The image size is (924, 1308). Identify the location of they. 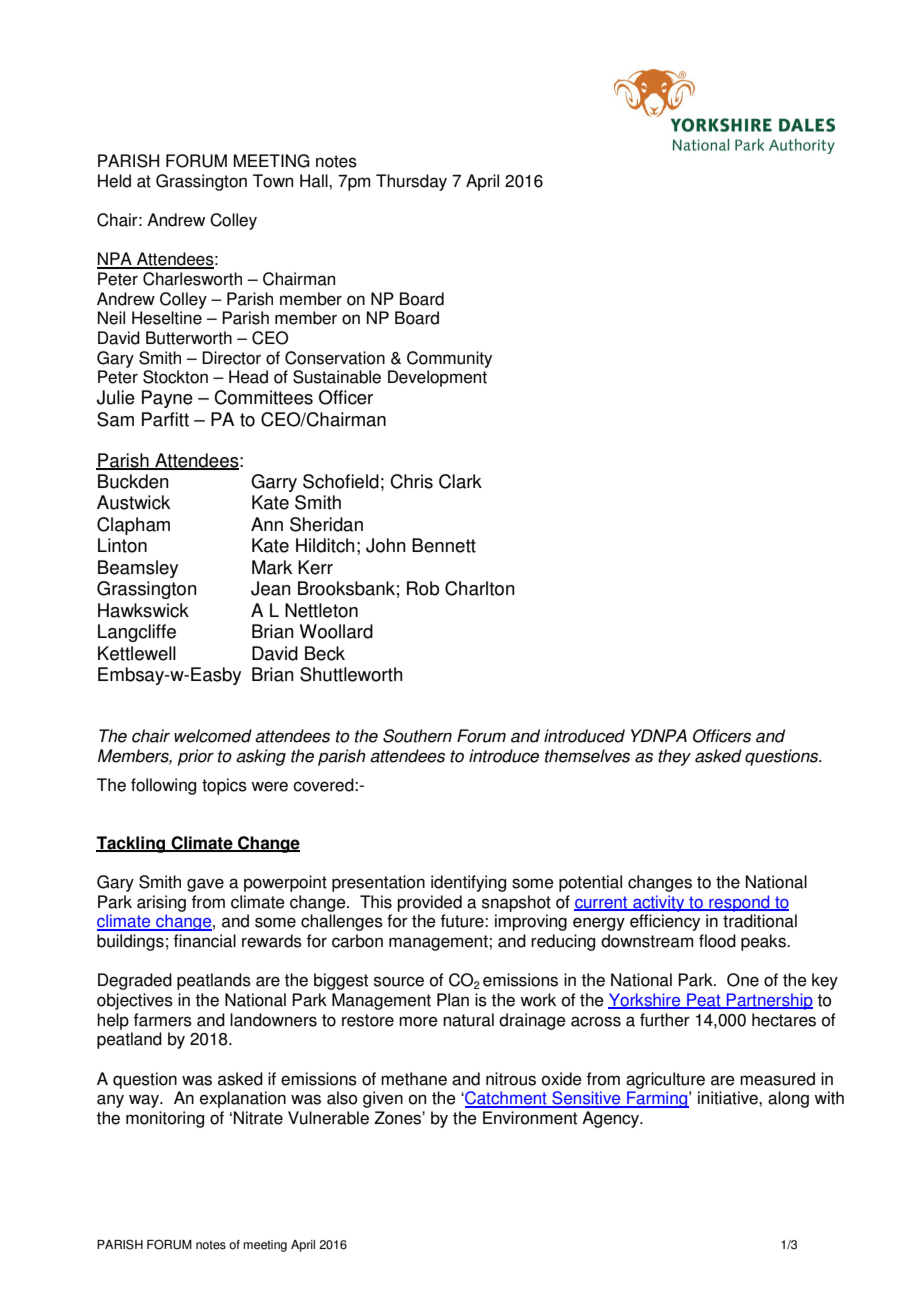
(674, 757).
